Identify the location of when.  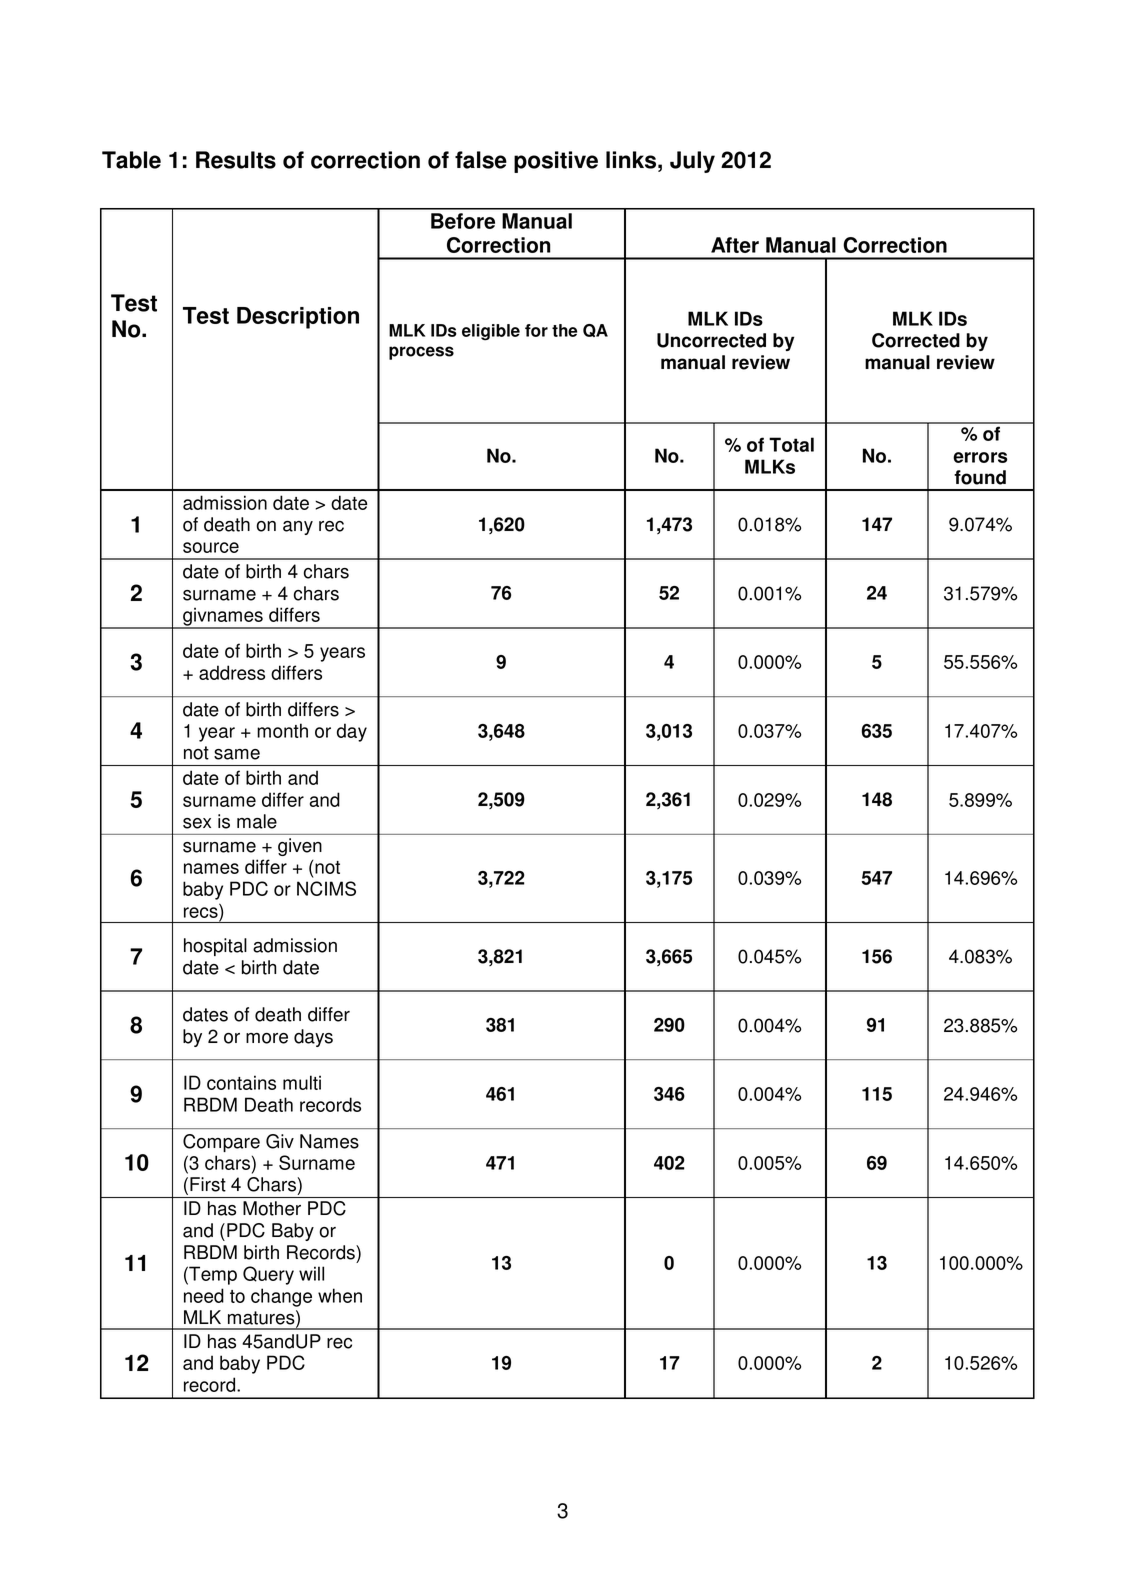
(340, 1295).
